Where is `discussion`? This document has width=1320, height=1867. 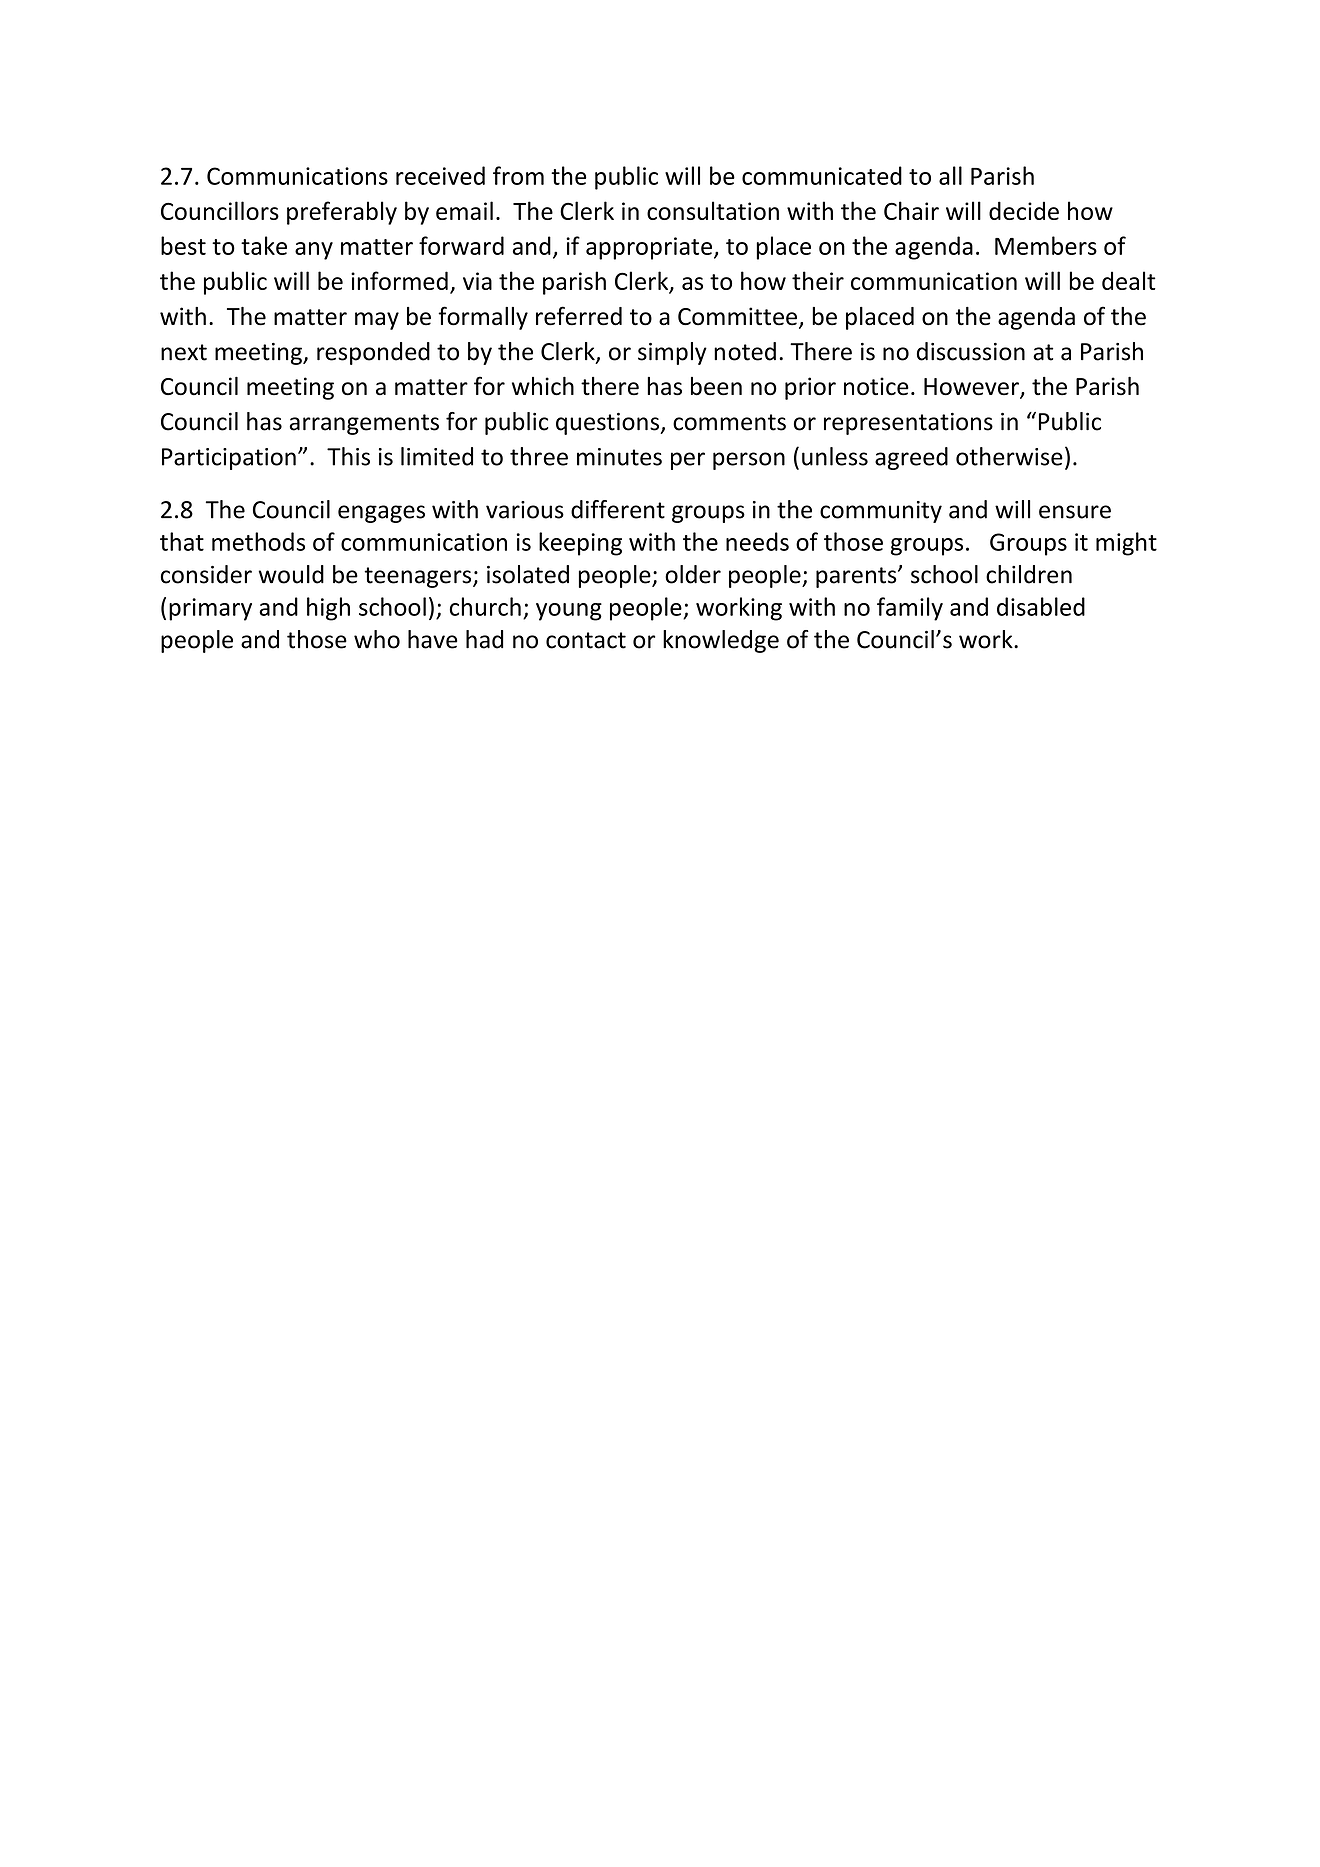 discussion is located at coordinates (971, 351).
